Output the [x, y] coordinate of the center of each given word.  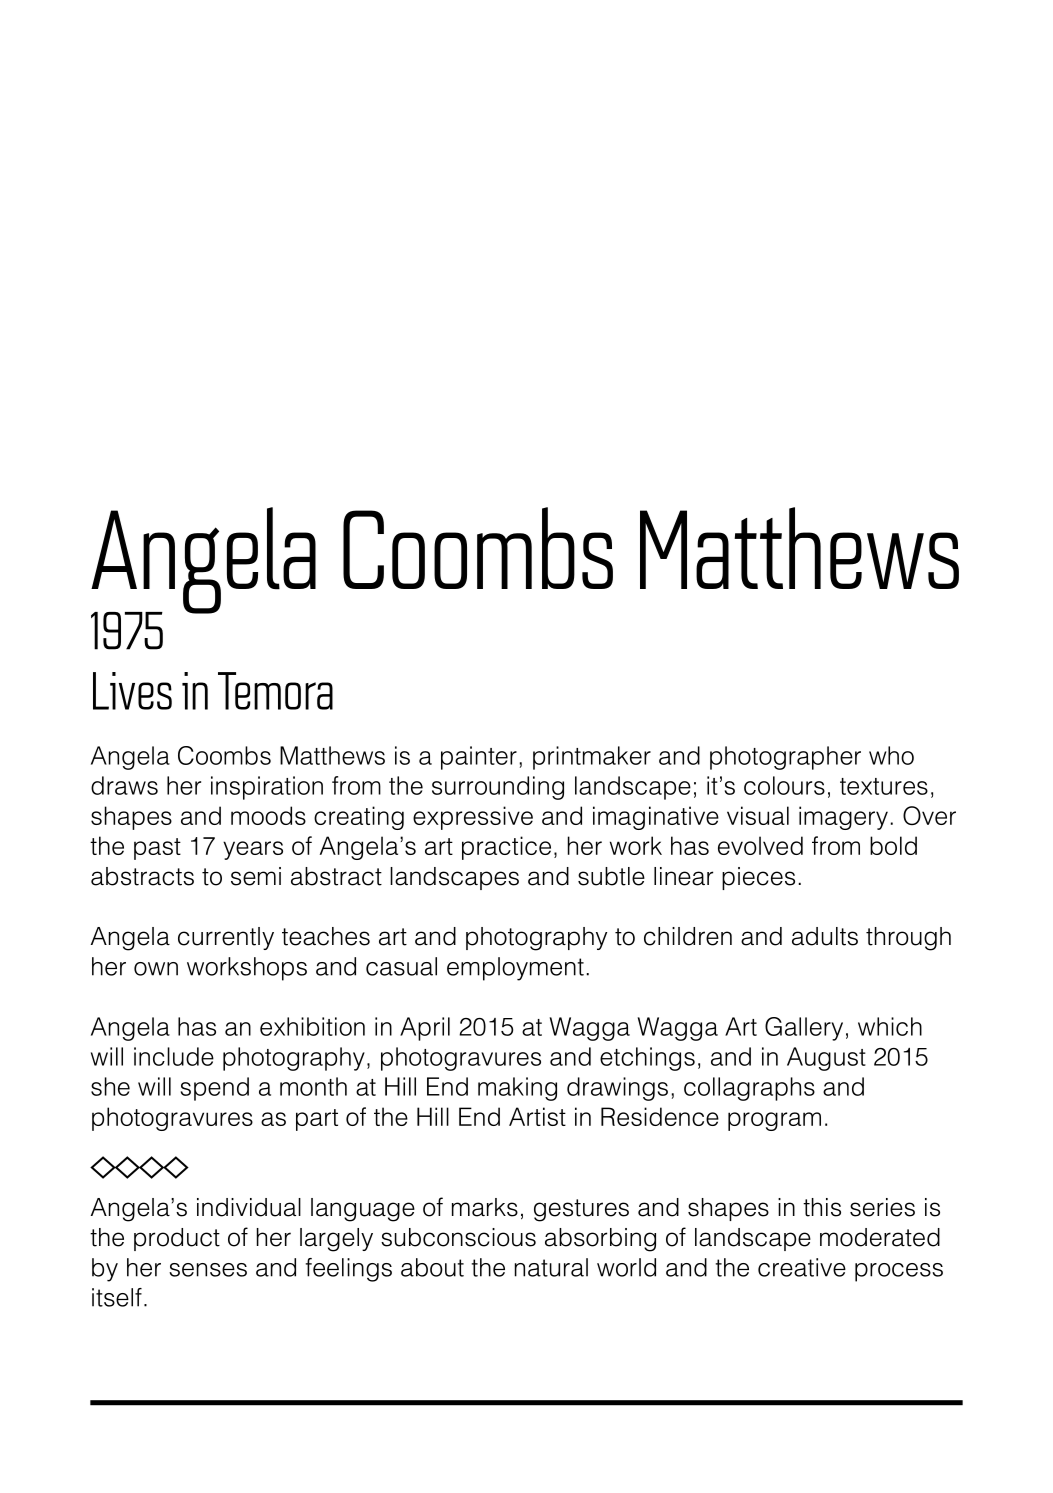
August [826, 1059]
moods [268, 815]
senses [208, 1270]
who [891, 755]
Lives [132, 691]
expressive [473, 818]
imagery [843, 818]
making [517, 1089]
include [174, 1056]
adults [825, 936]
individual [249, 1207]
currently [226, 938]
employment [515, 969]
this [822, 1207]
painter [479, 758]
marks [485, 1207]
